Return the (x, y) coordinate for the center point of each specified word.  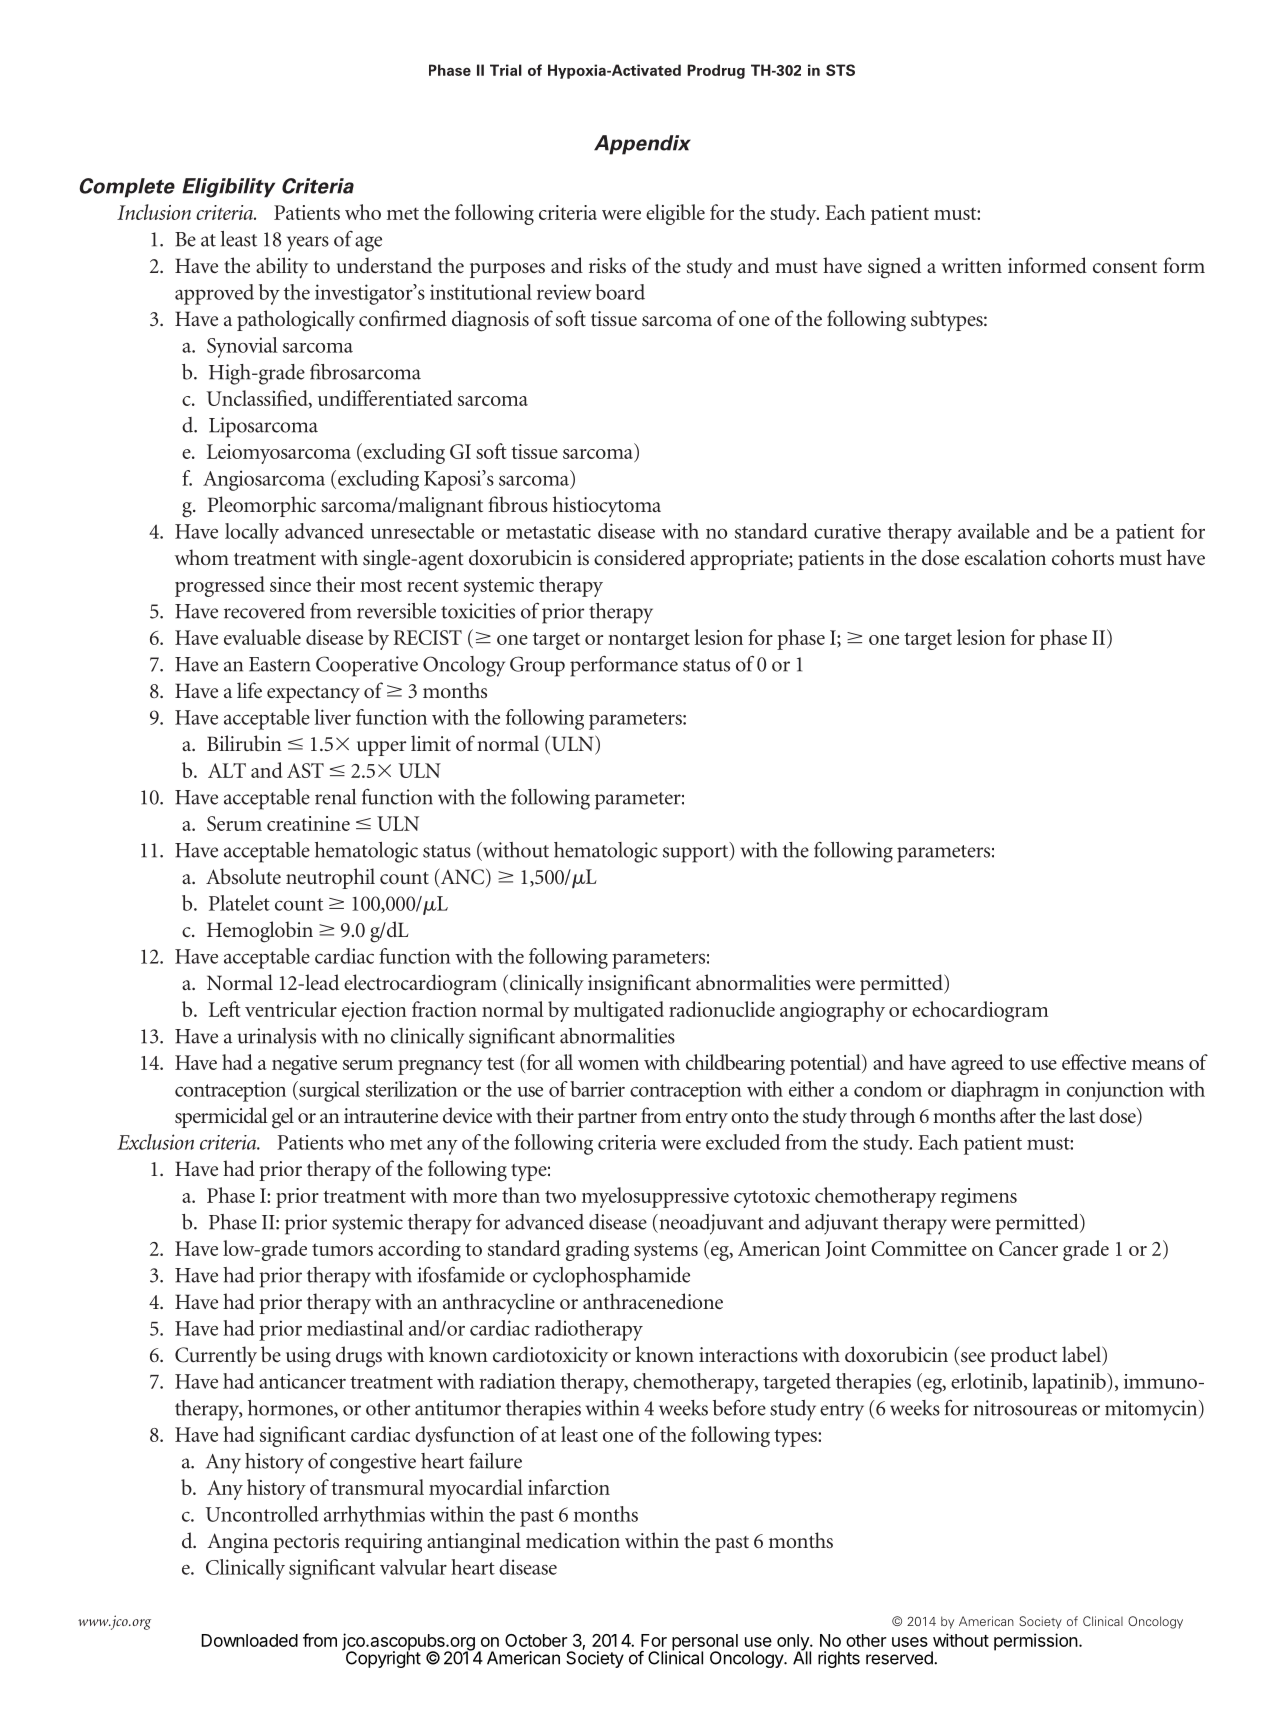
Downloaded (249, 1640)
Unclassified (258, 399)
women (608, 1065)
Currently (216, 1356)
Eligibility (228, 188)
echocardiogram (980, 1011)
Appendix (642, 145)
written (971, 265)
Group (537, 666)
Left (225, 1009)
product (1023, 1356)
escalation (1005, 557)
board (620, 292)
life (249, 690)
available (994, 531)
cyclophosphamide (611, 1277)
